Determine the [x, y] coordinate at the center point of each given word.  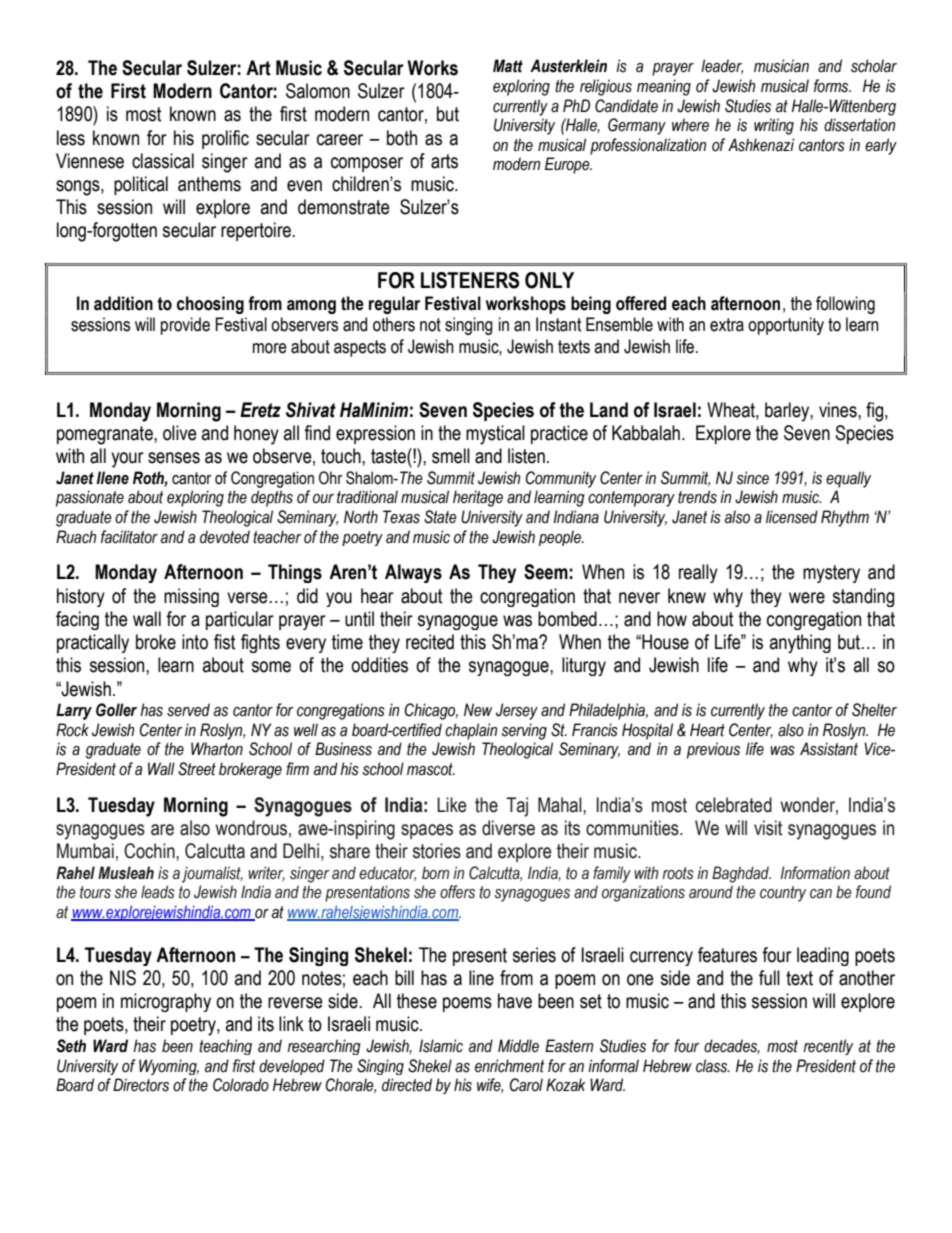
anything [800, 643]
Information [815, 873]
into [195, 642]
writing [774, 126]
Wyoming [169, 1067]
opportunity [786, 326]
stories [437, 851]
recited [430, 642]
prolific [225, 139]
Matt [508, 66]
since [752, 478]
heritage [478, 498]
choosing [210, 305]
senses [174, 458]
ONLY [549, 280]
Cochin [150, 851]
